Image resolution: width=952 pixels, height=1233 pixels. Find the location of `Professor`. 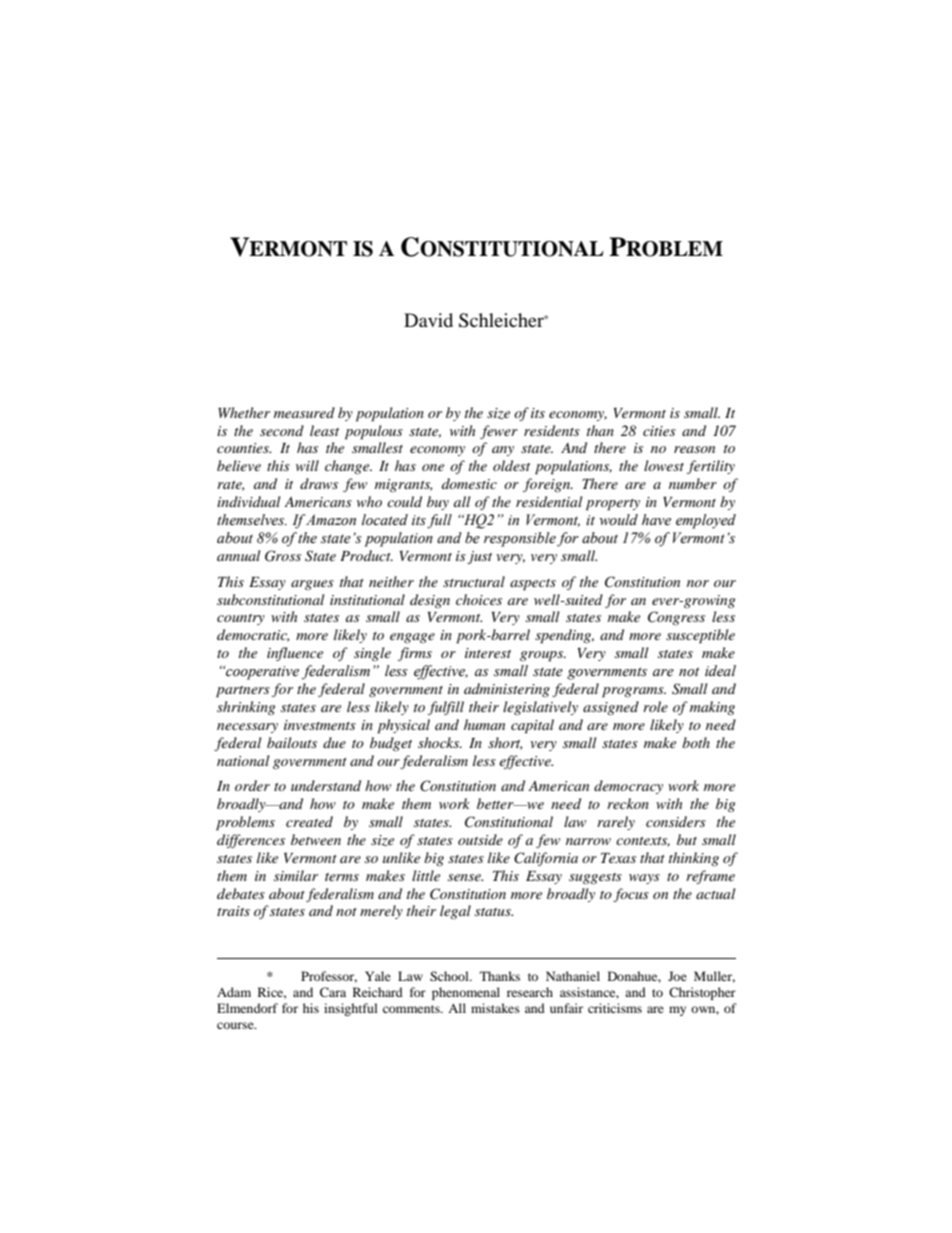

Professor is located at coordinates (329, 977).
